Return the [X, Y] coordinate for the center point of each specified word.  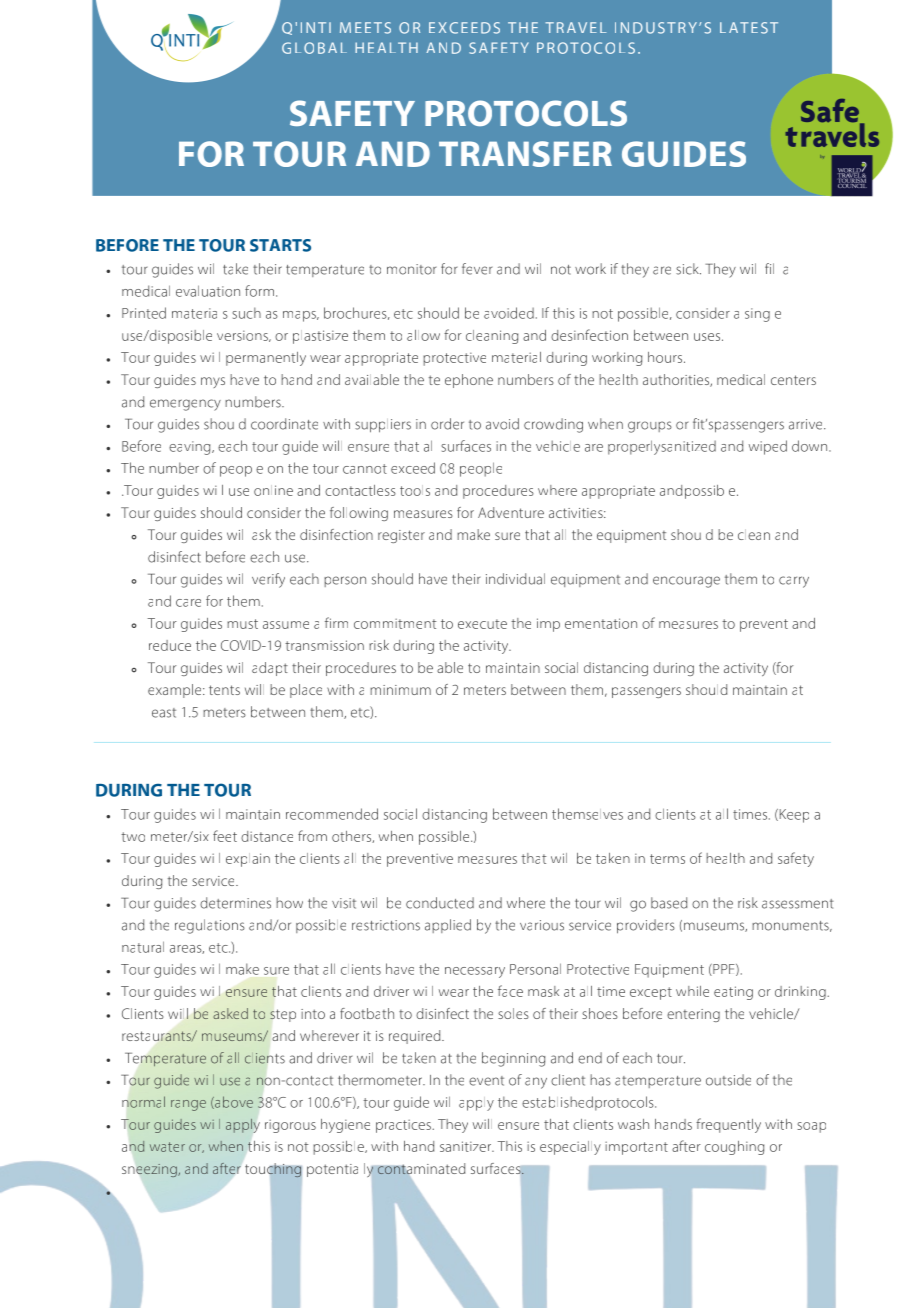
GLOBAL [314, 48]
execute [482, 624]
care [188, 603]
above [233, 1102]
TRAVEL [576, 27]
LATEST [749, 28]
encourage [686, 582]
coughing [734, 1148]
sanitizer [466, 1146]
